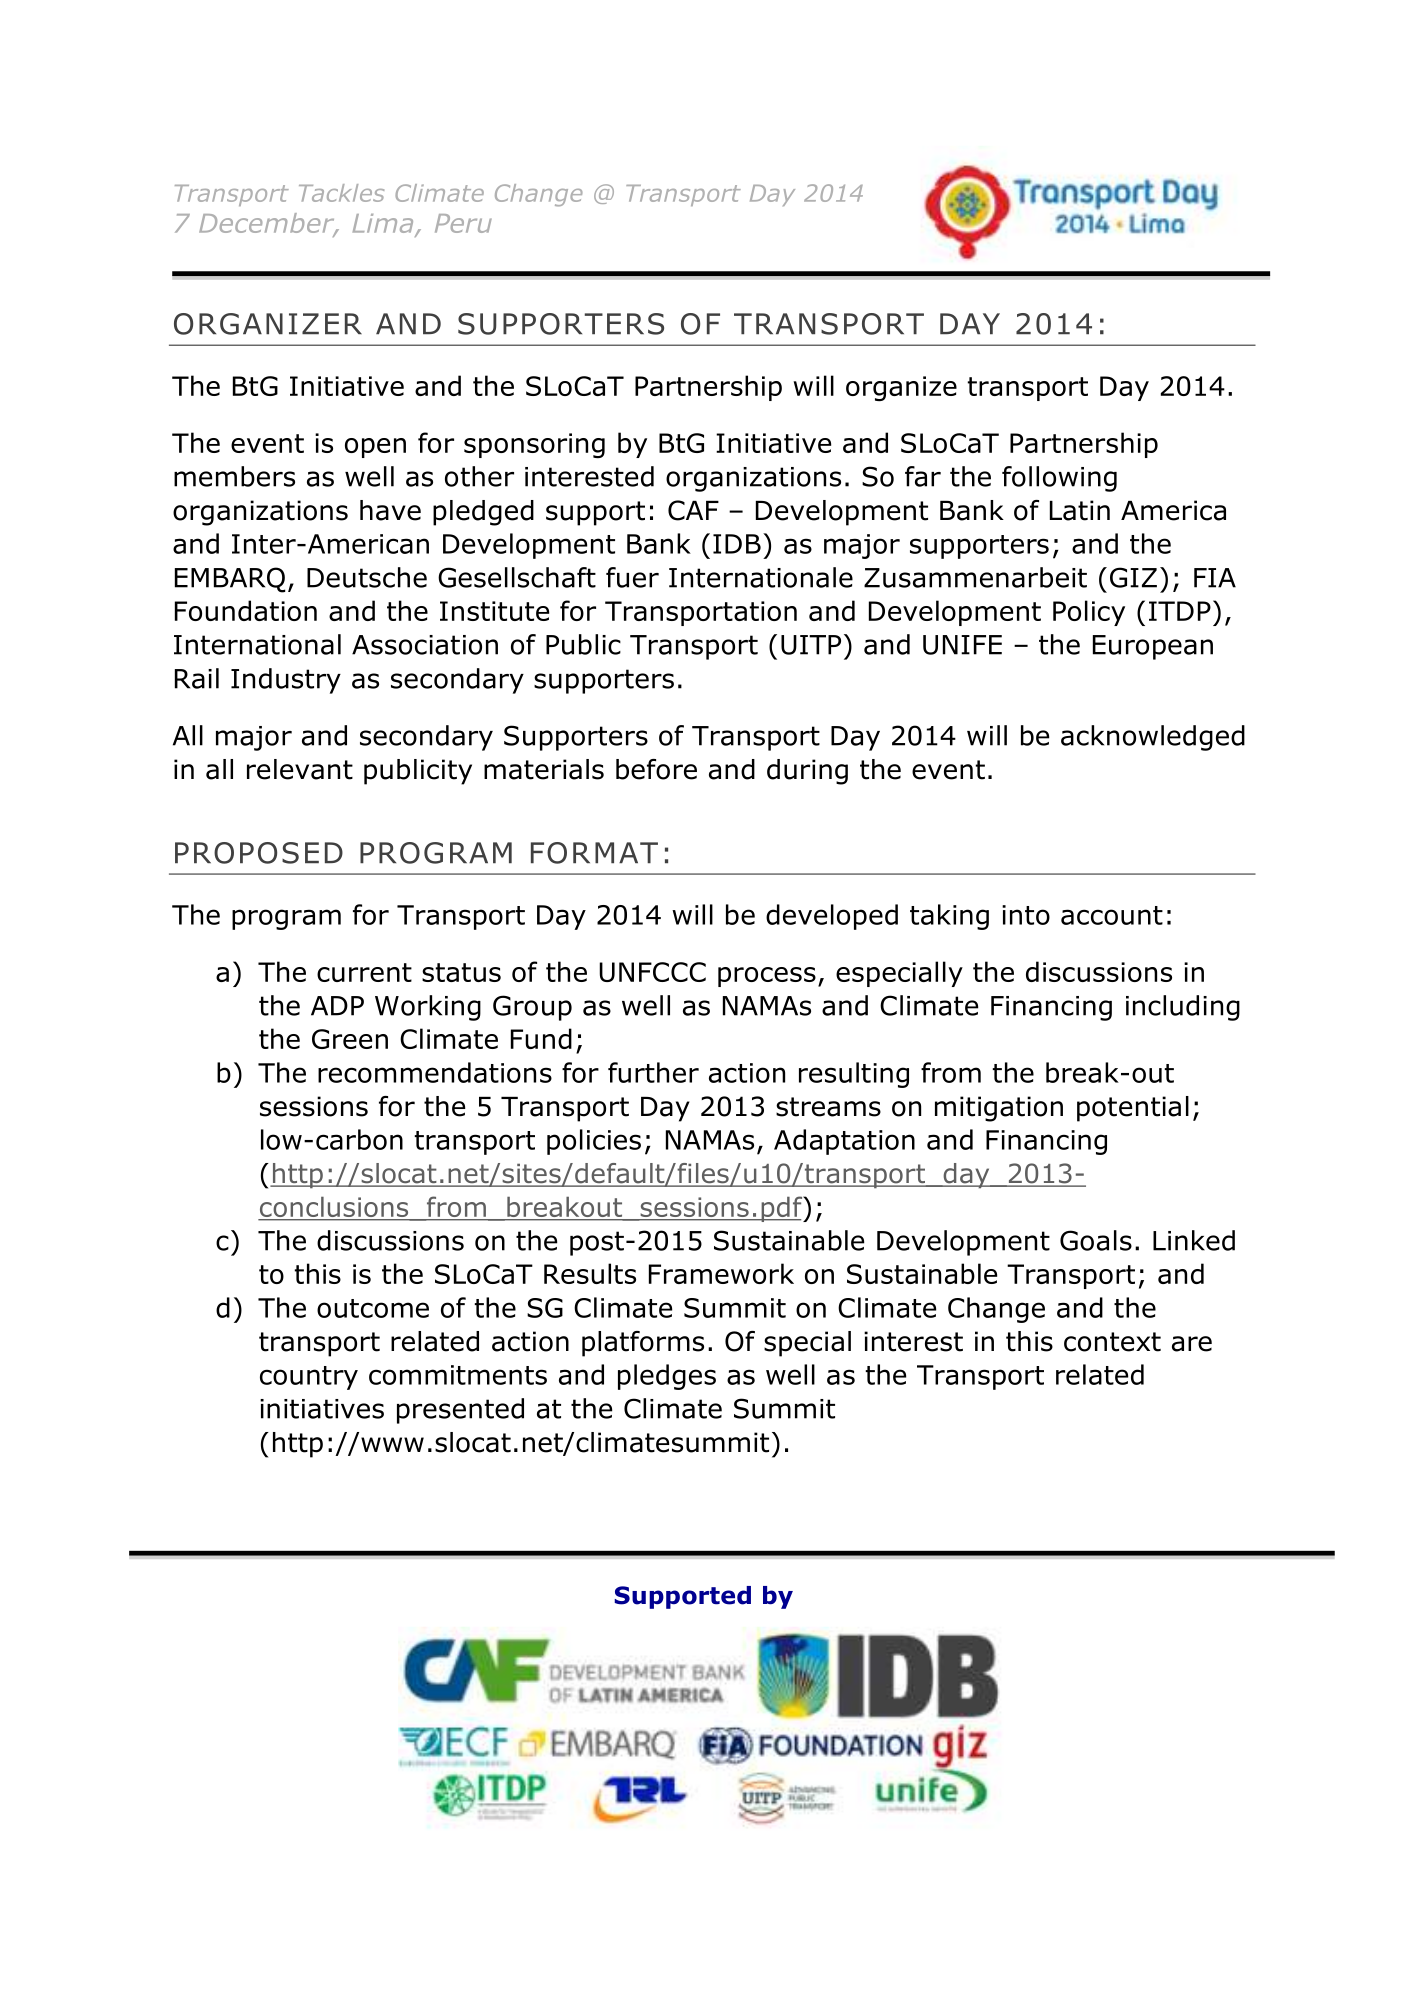 This page has width=1424, height=2013. I want to click on Latin, so click(1080, 510).
